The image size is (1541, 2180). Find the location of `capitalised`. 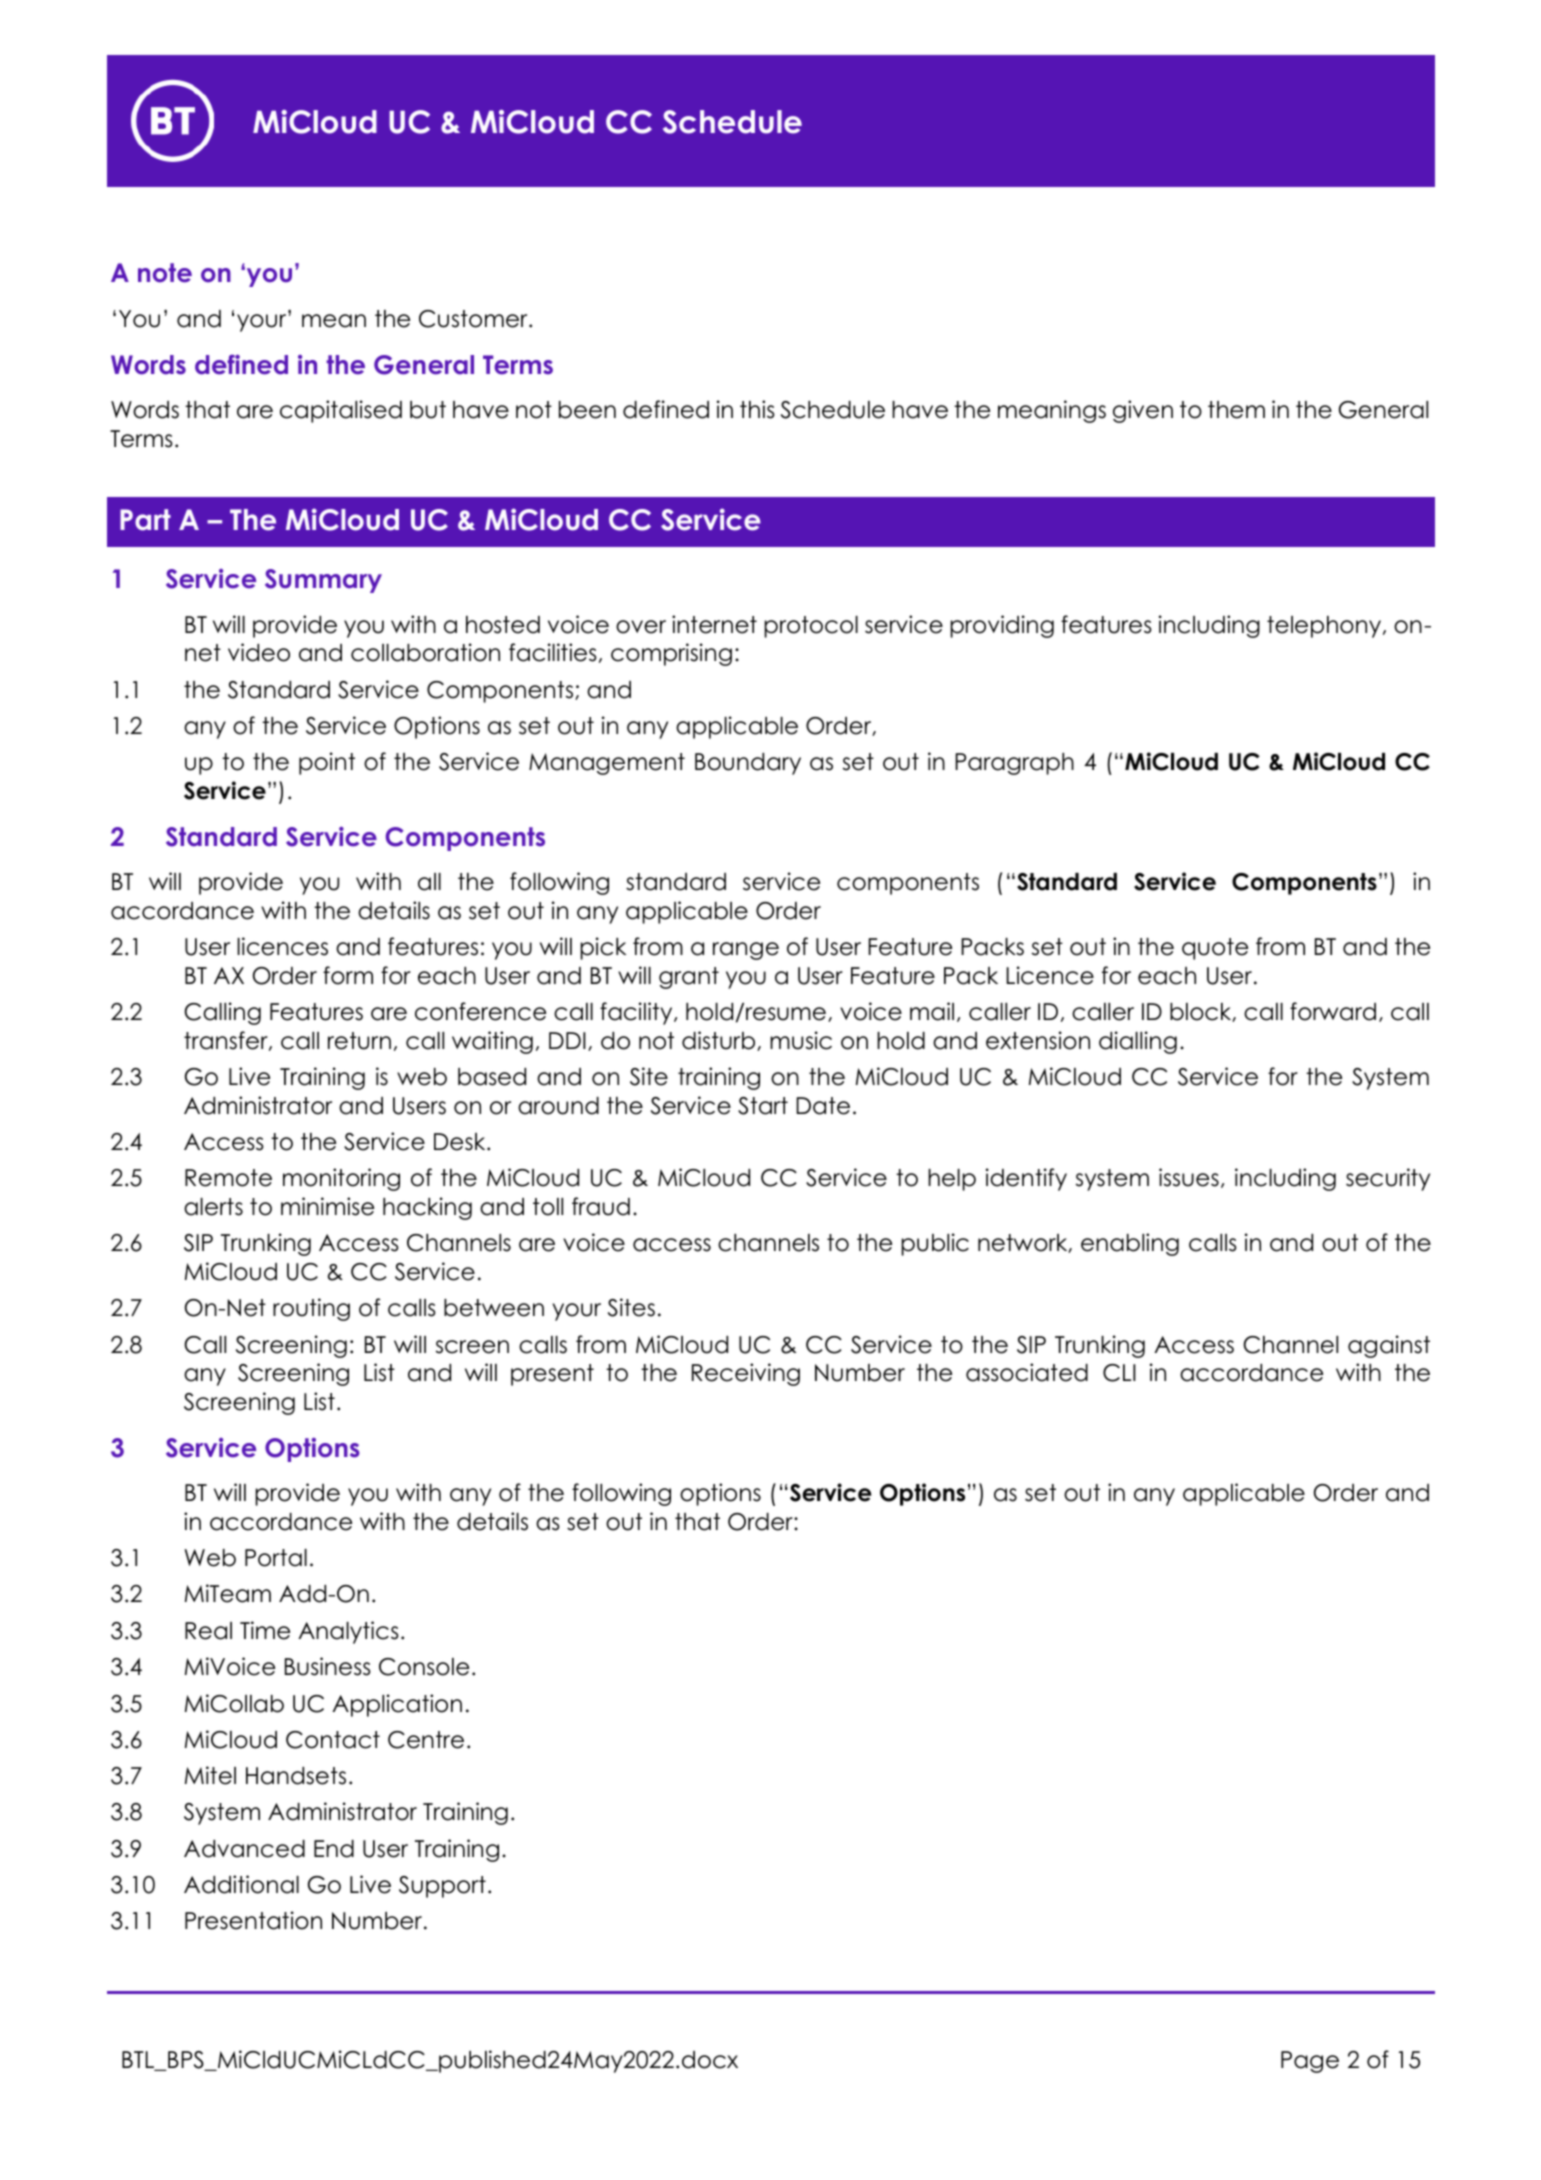

capitalised is located at coordinates (341, 411).
